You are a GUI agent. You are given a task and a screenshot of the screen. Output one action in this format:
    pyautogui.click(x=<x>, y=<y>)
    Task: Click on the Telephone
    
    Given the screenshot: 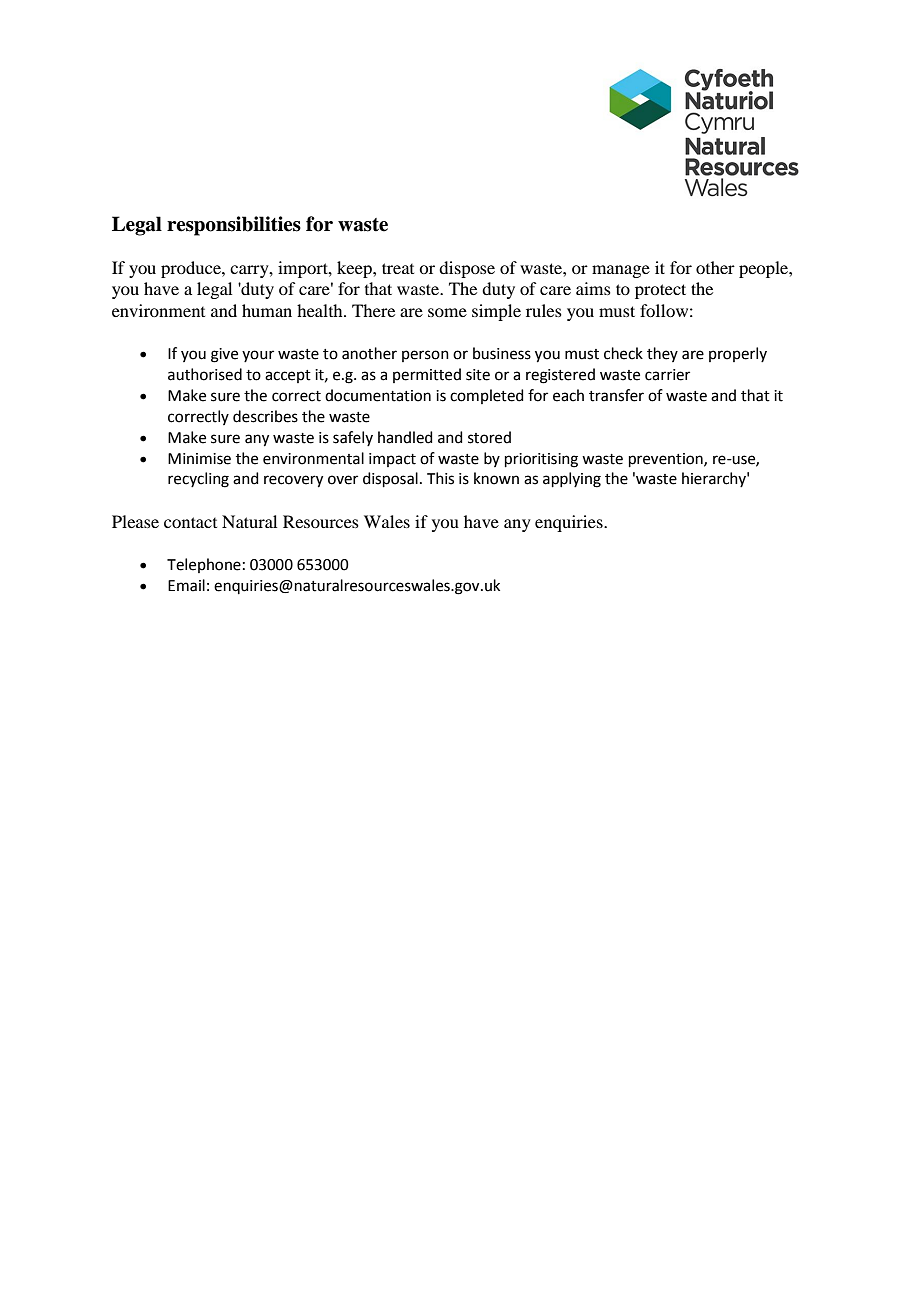 What is the action you would take?
    pyautogui.click(x=204, y=565)
